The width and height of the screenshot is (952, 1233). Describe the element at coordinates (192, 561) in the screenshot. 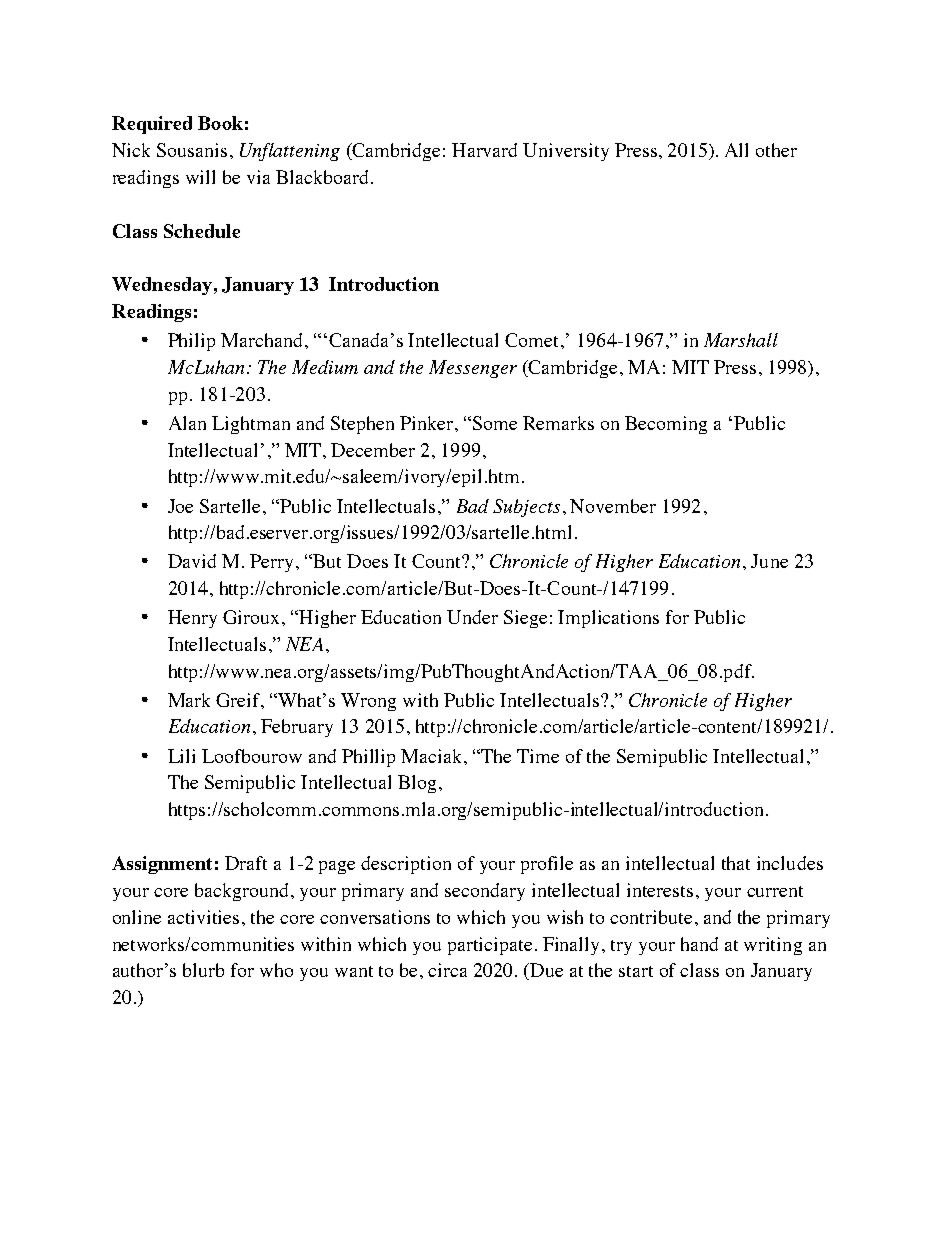

I see `David` at that location.
